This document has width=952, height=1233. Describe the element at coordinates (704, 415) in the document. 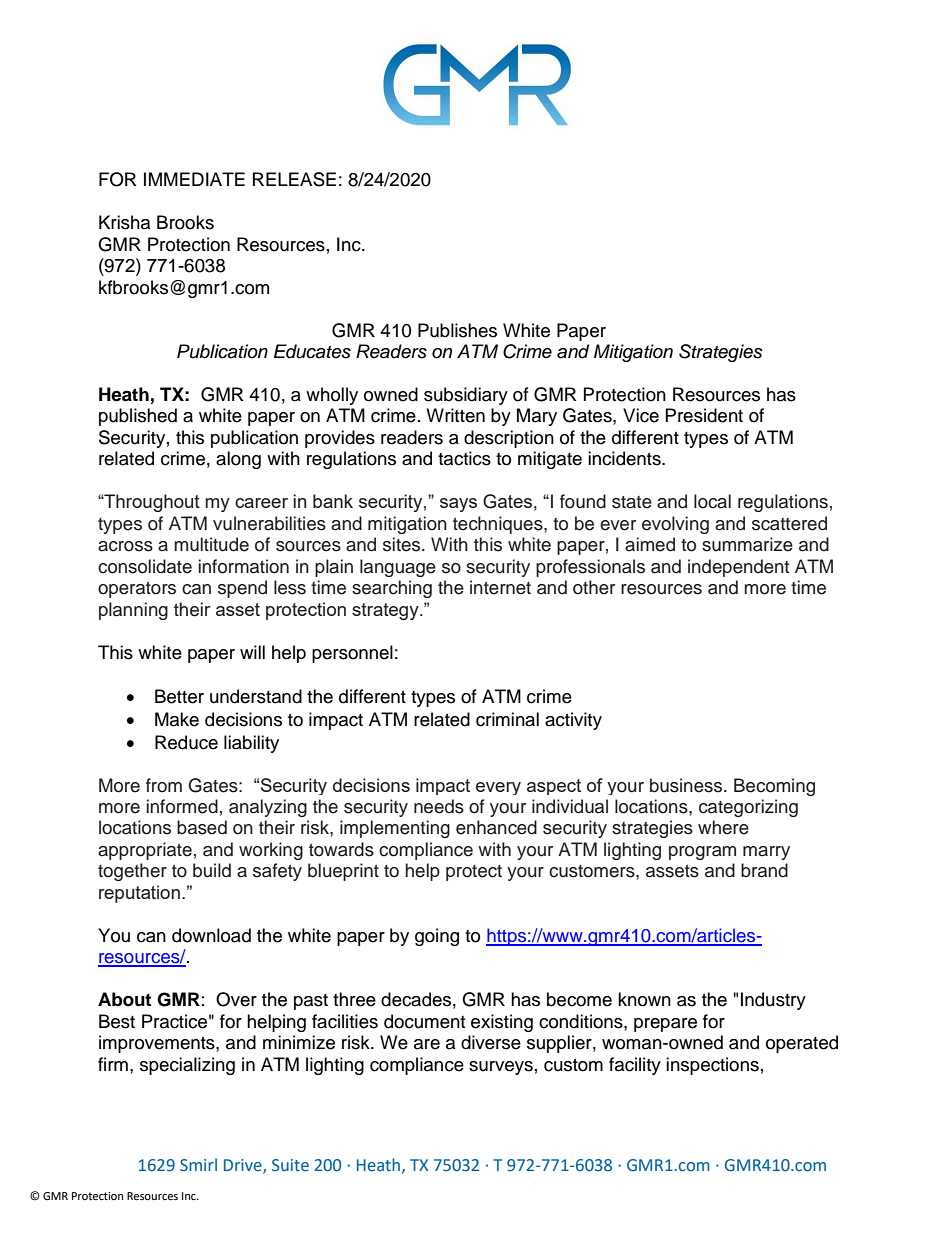

I see `President` at that location.
